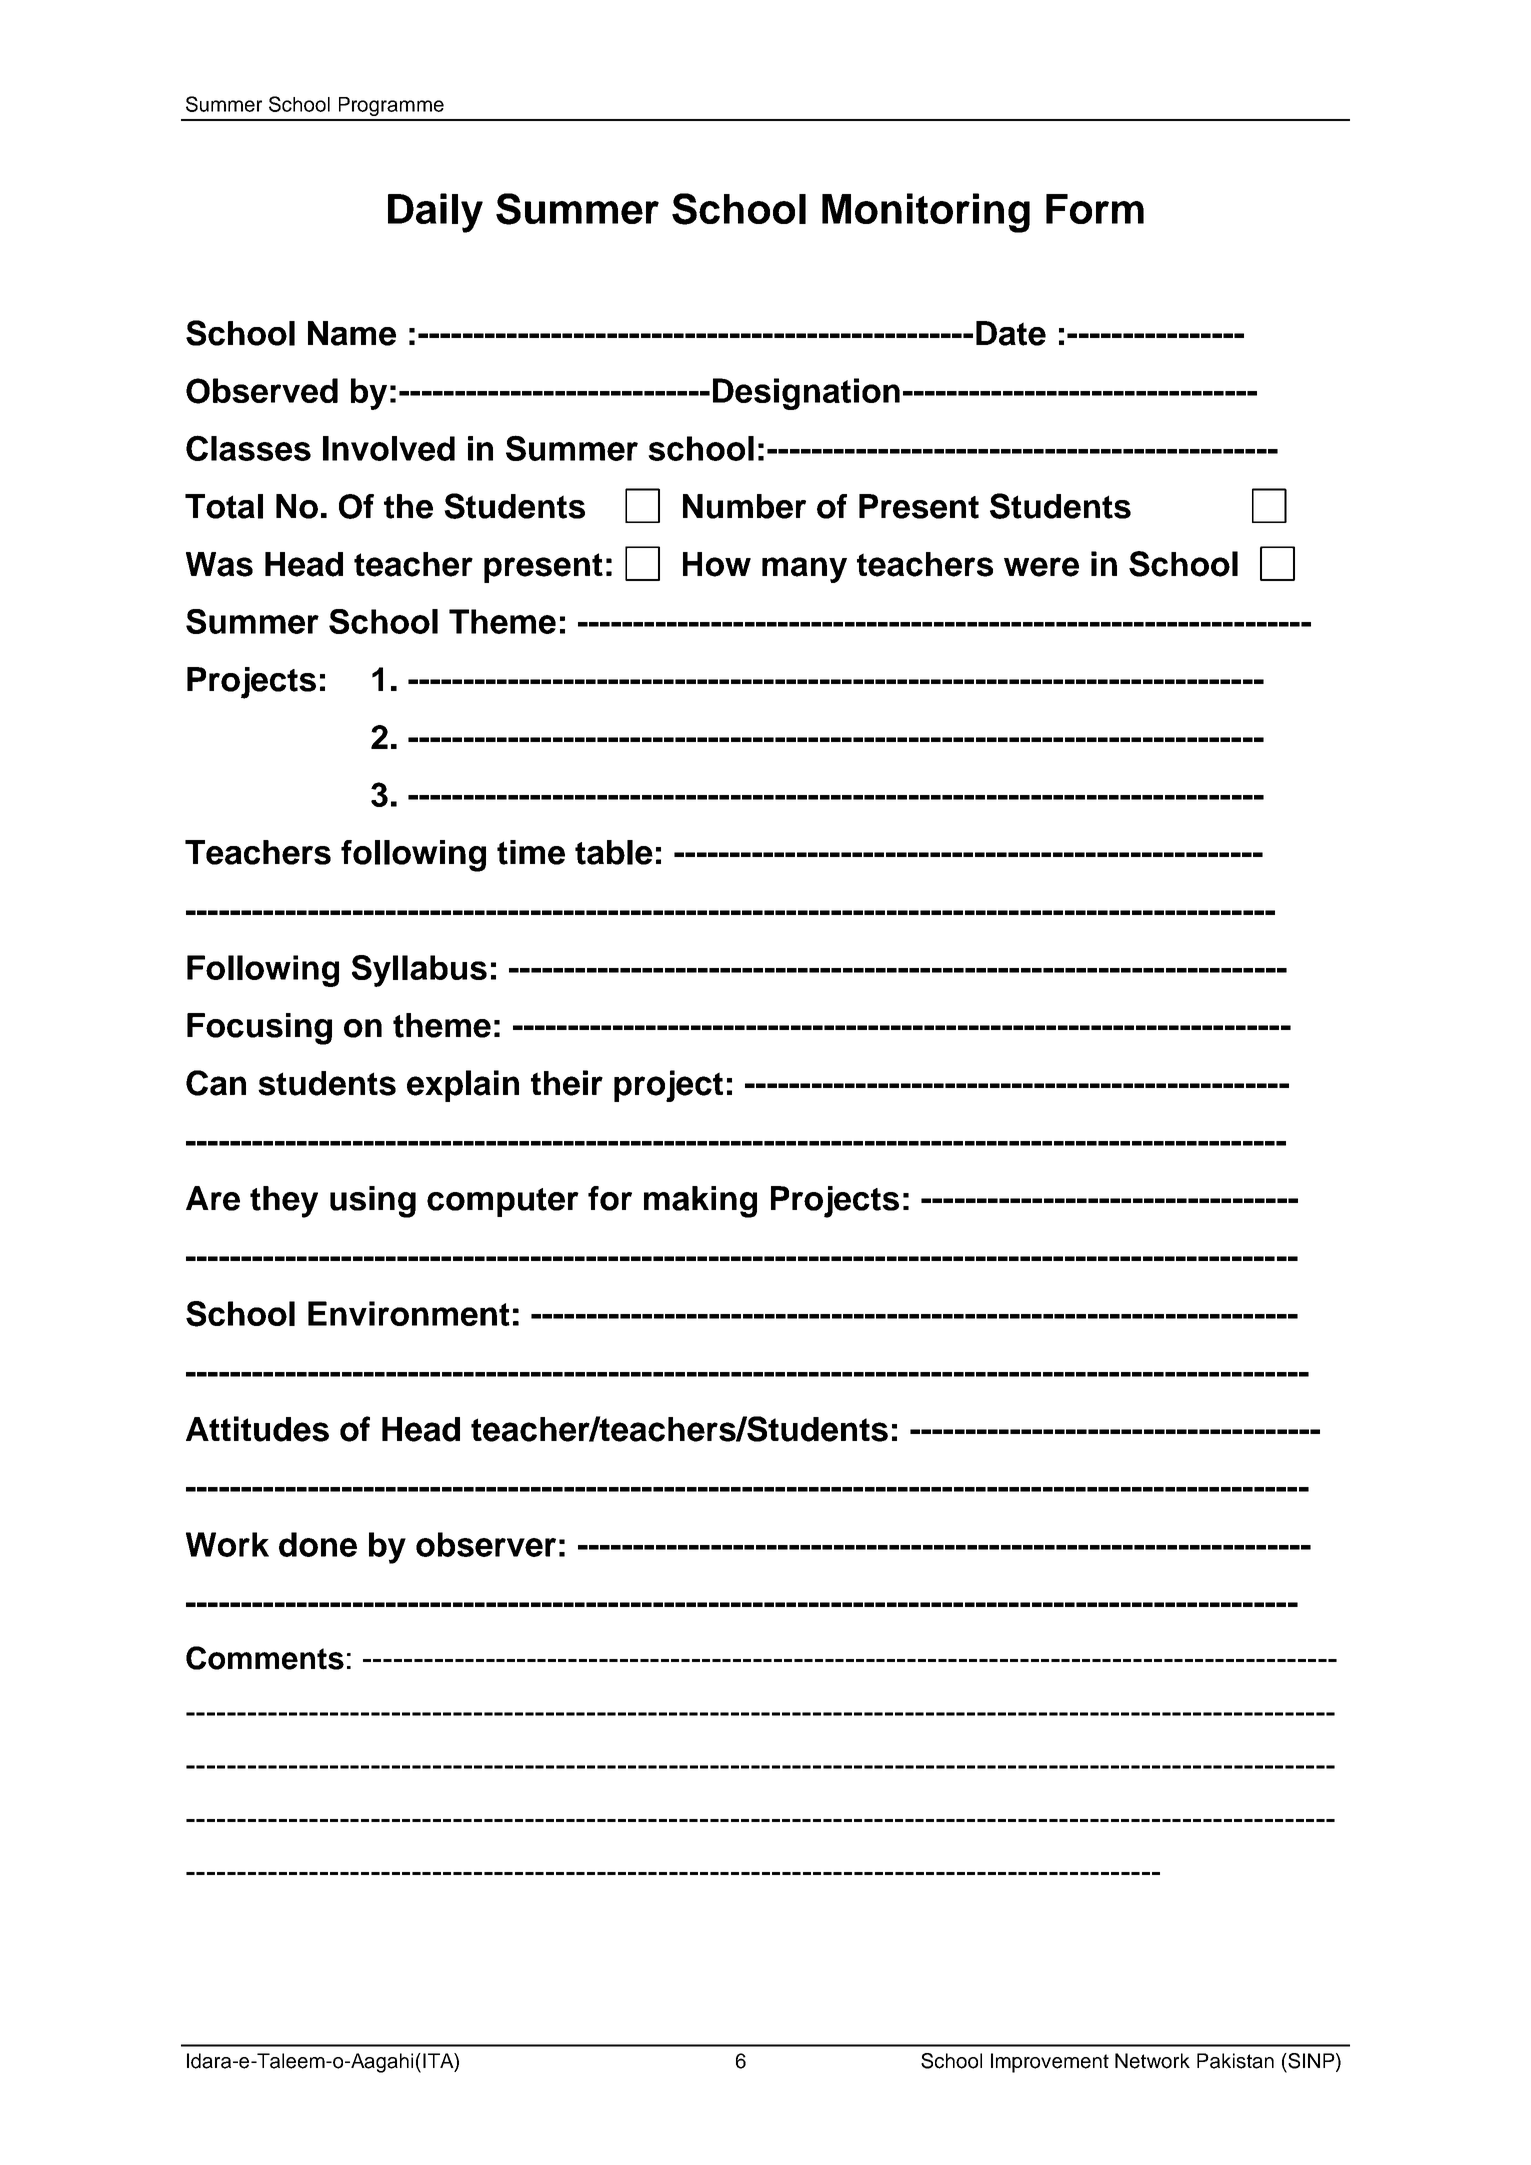  Describe the element at coordinates (352, 333) in the image. I see `Name` at that location.
